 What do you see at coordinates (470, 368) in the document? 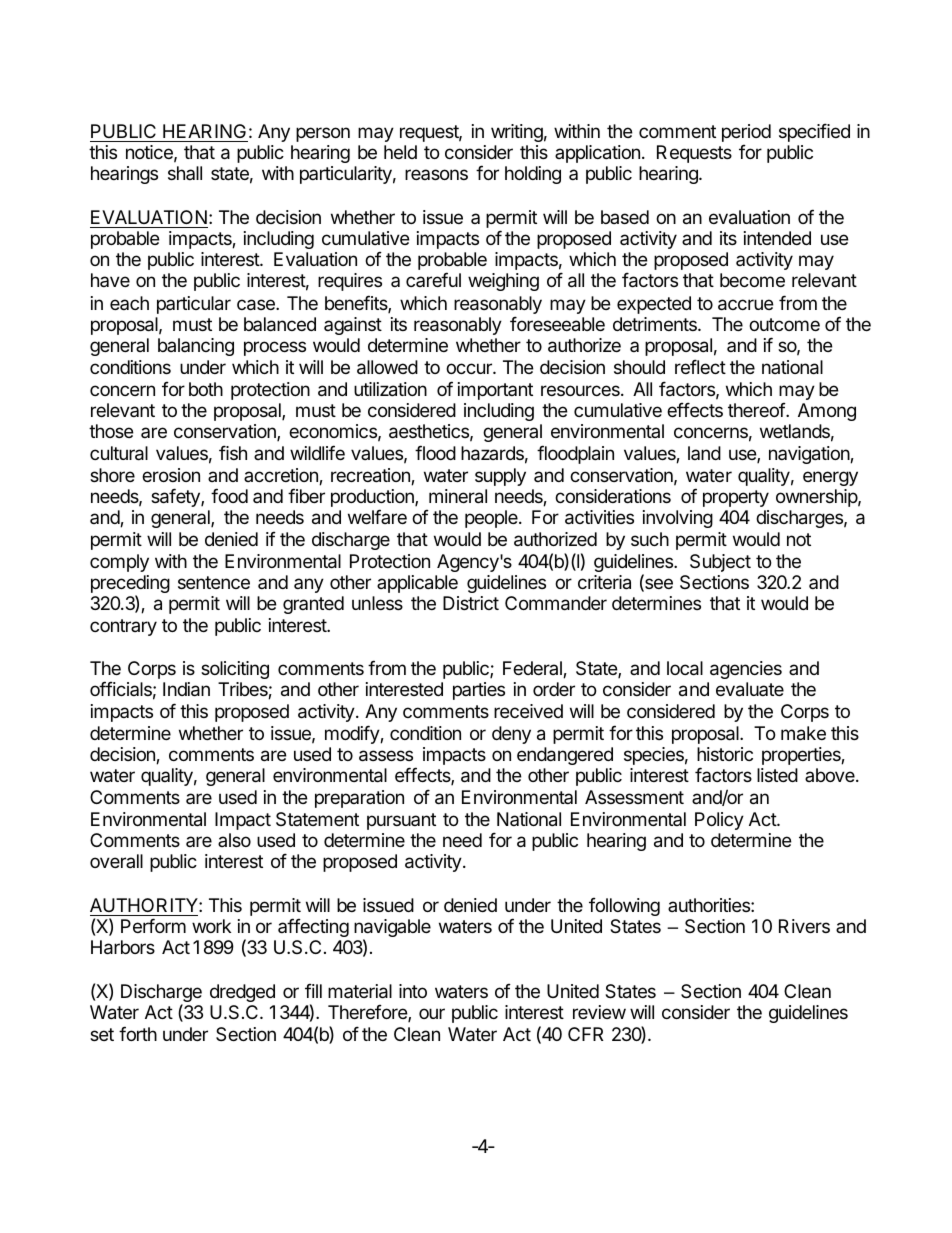
I see `occur` at bounding box center [470, 368].
